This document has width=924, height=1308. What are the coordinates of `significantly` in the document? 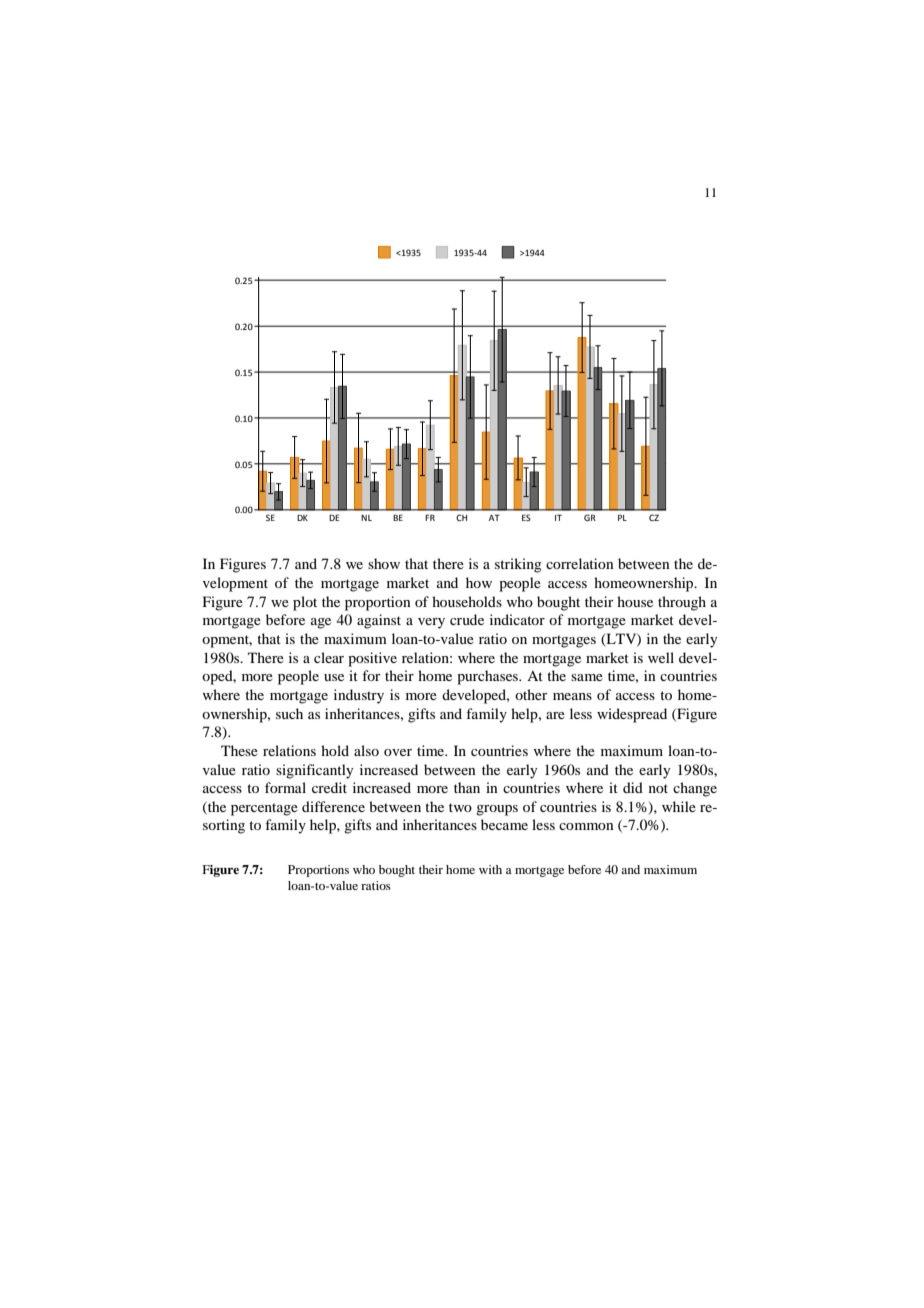 It's located at (314, 771).
